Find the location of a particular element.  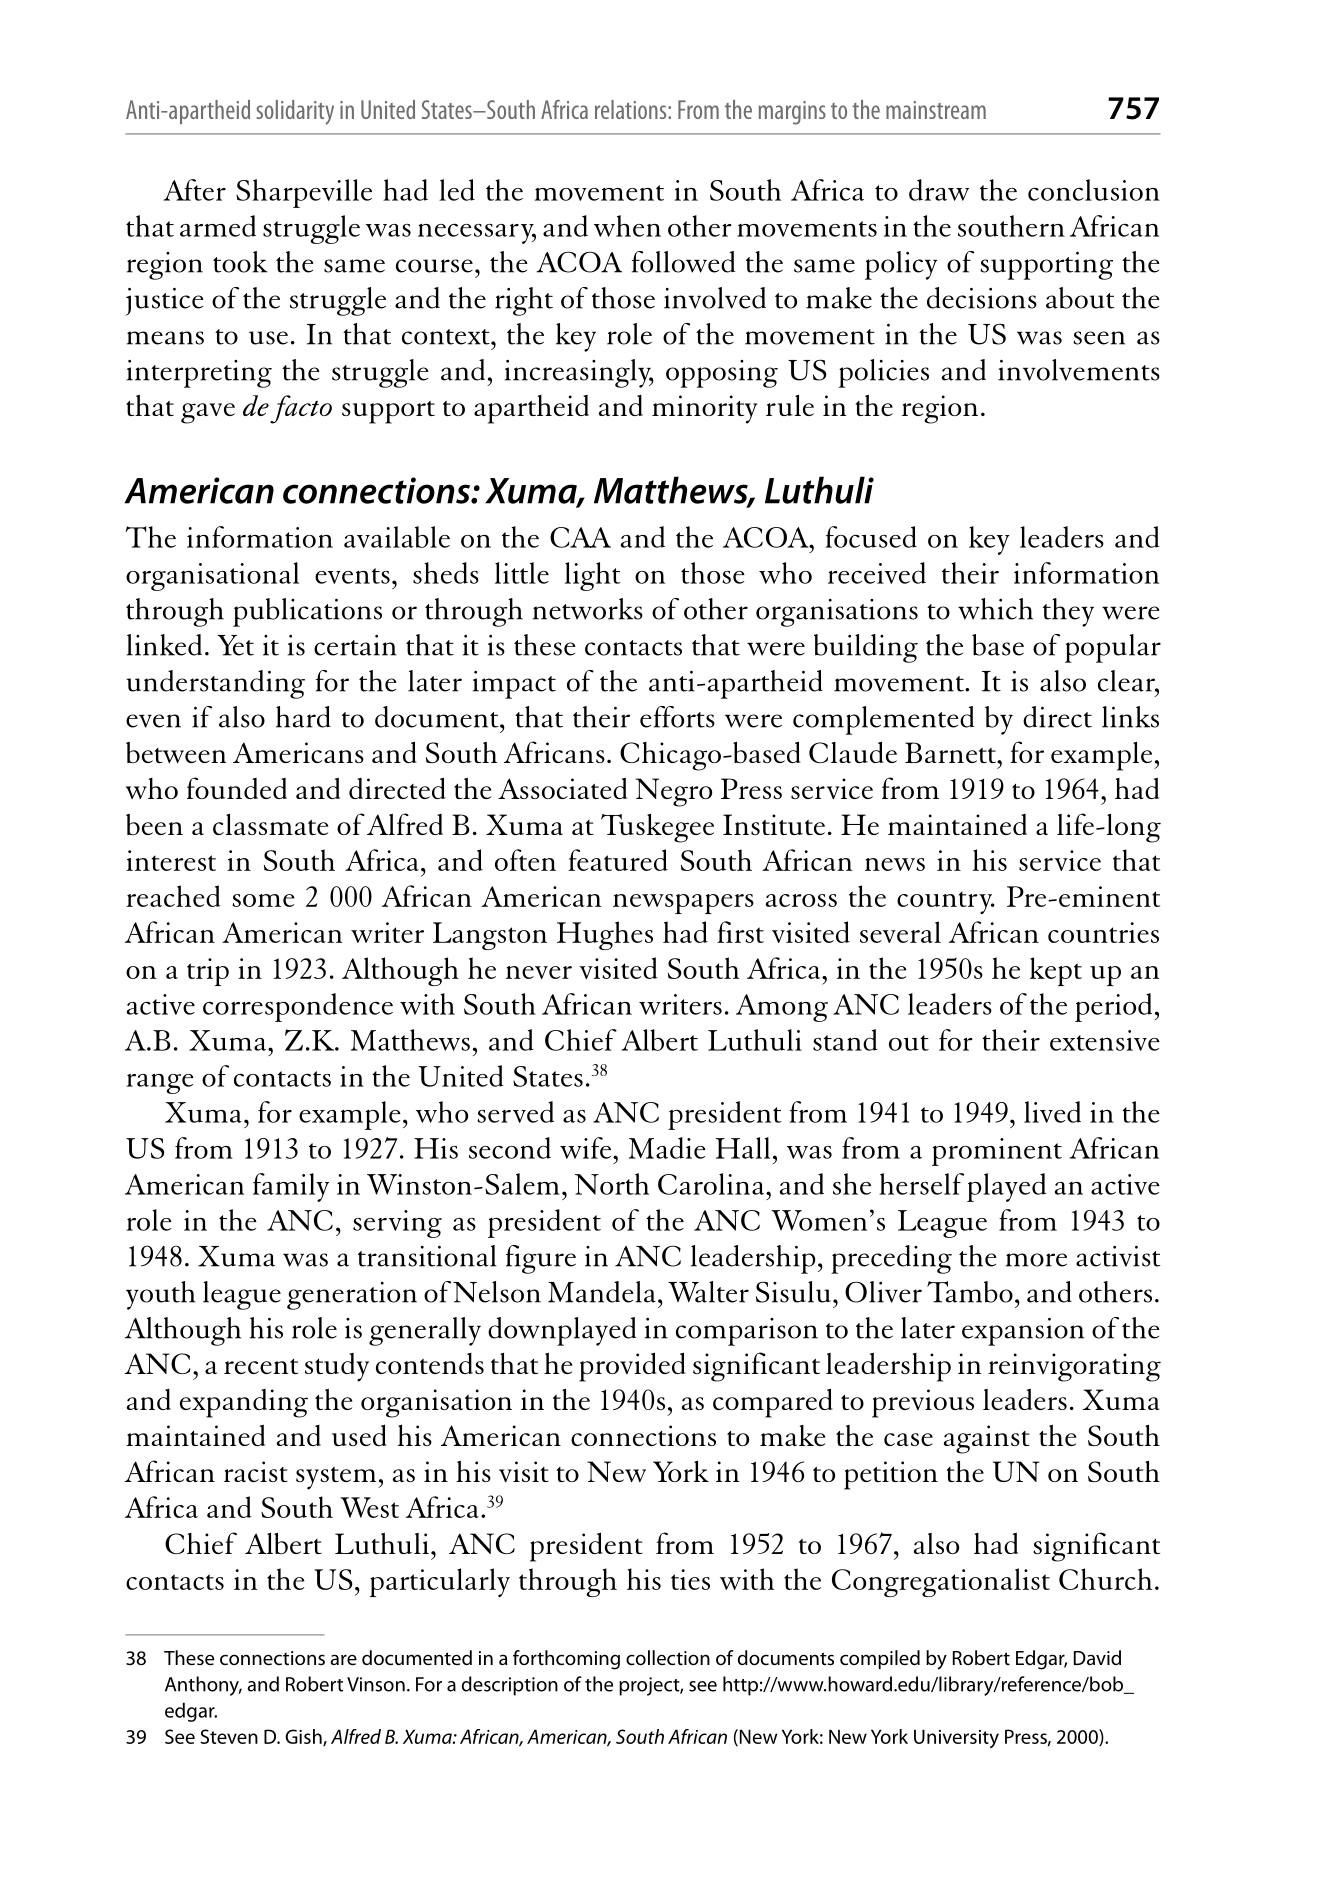

efforts is located at coordinates (677, 717).
